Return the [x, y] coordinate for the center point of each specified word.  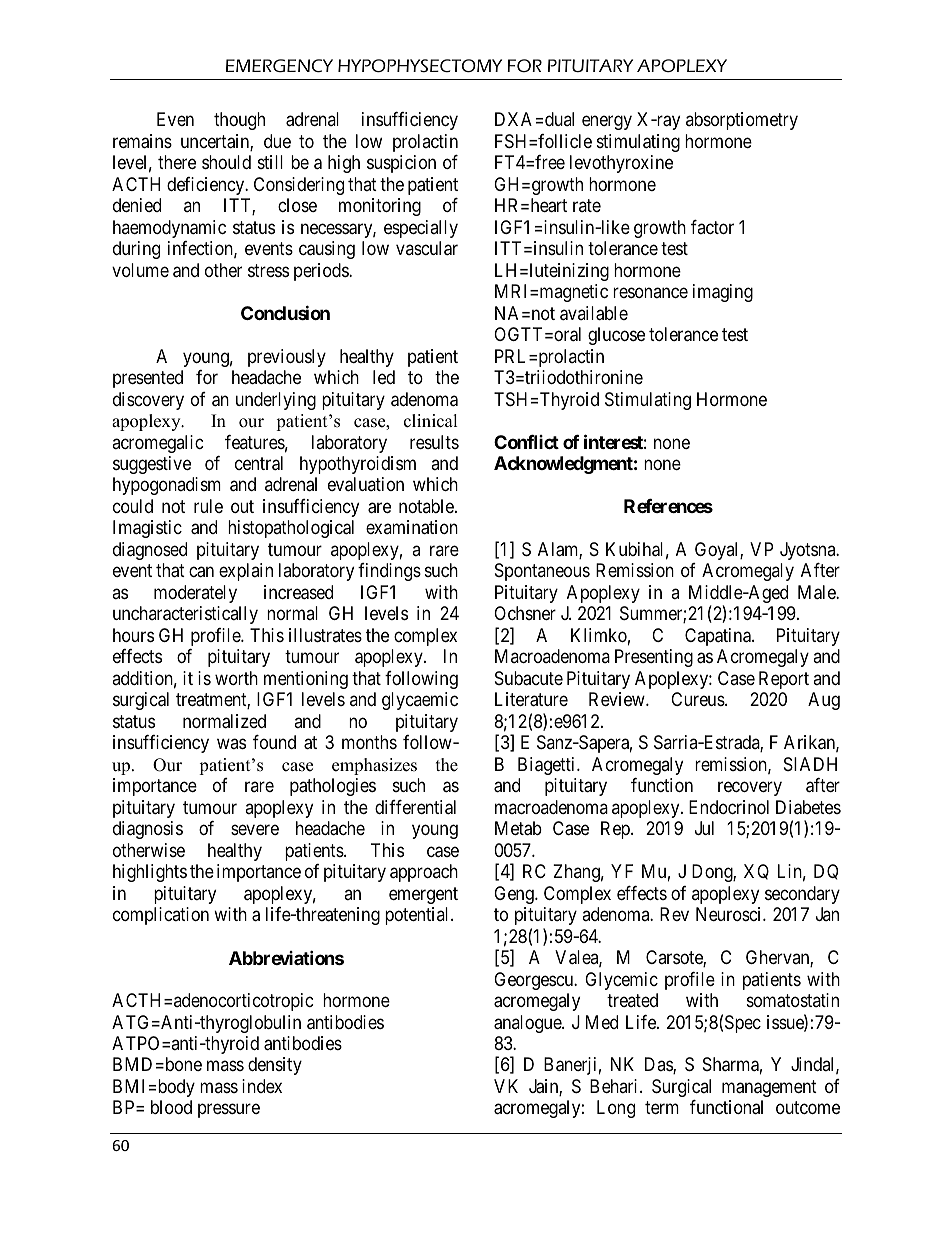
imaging [723, 293]
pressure [229, 1111]
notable [427, 506]
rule [208, 506]
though [239, 121]
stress [268, 270]
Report [784, 680]
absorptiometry [742, 121]
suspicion [401, 164]
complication [161, 916]
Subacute [529, 678]
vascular [427, 248]
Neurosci [730, 914]
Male [817, 592]
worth [236, 678]
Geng [515, 895]
